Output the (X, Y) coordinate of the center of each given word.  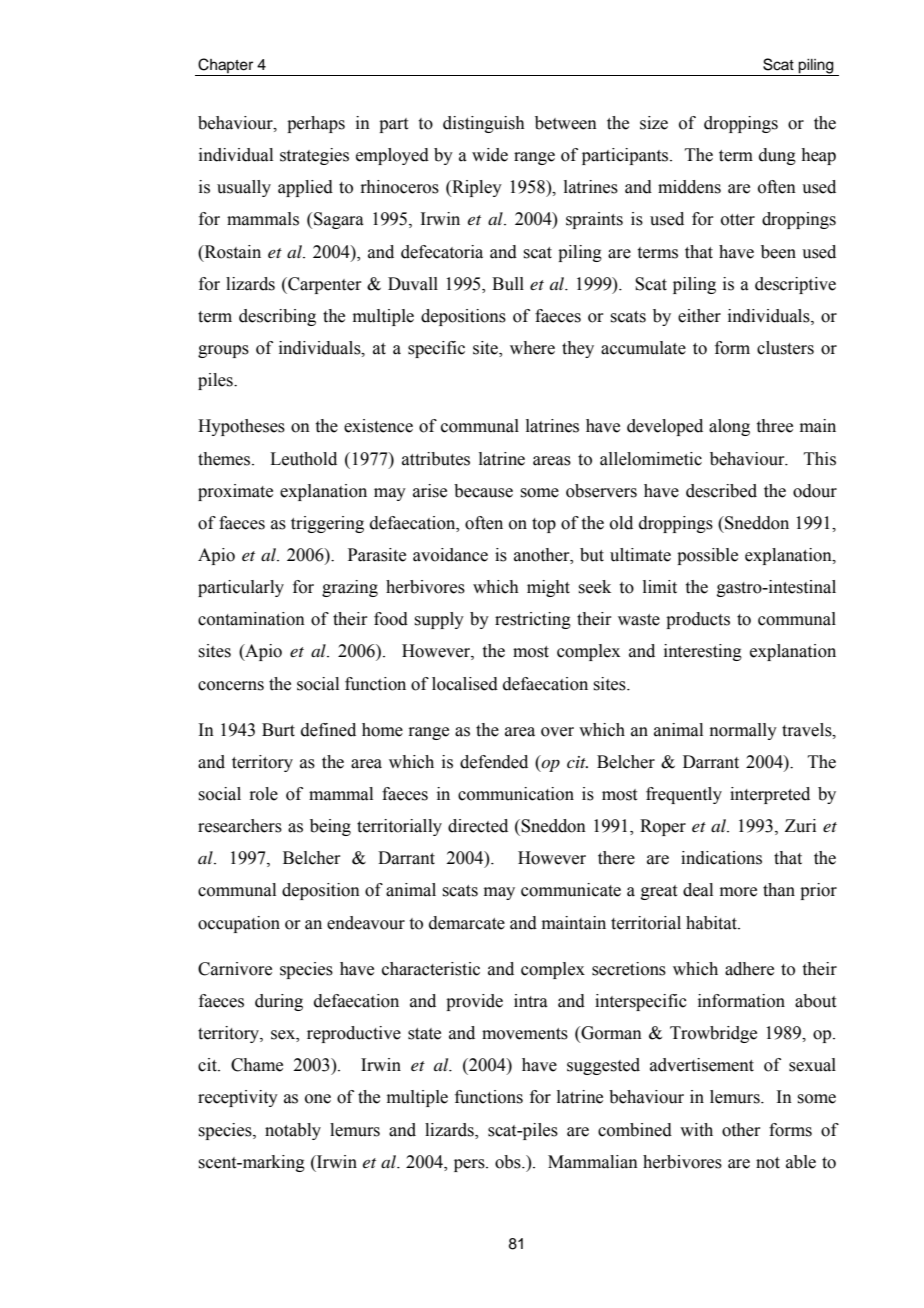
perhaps (316, 124)
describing (277, 317)
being (330, 827)
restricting (533, 620)
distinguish (484, 124)
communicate (571, 890)
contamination (251, 619)
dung (777, 156)
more (738, 892)
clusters (785, 348)
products (698, 620)
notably (293, 1131)
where (532, 348)
